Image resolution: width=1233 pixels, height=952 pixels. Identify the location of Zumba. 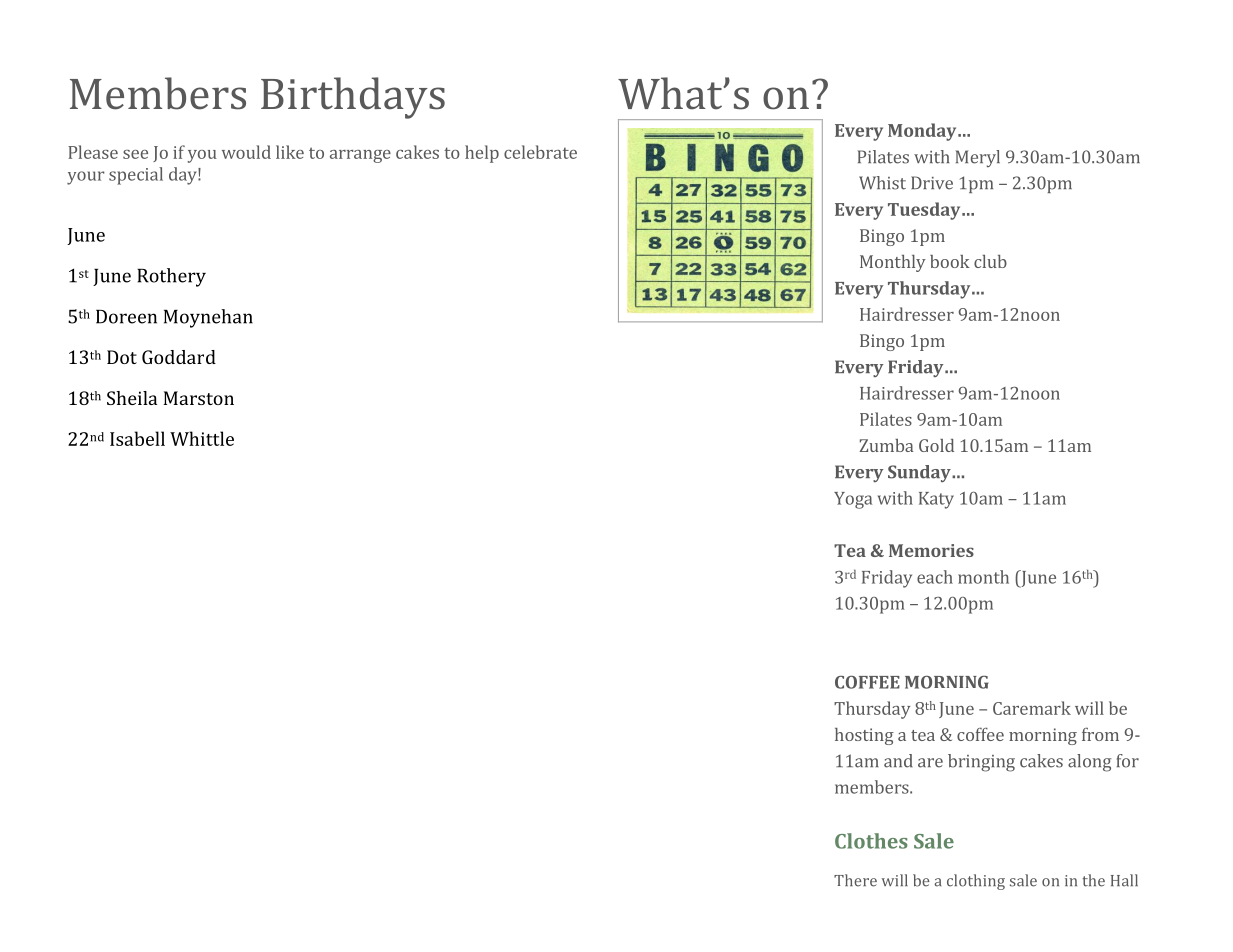
(886, 445).
